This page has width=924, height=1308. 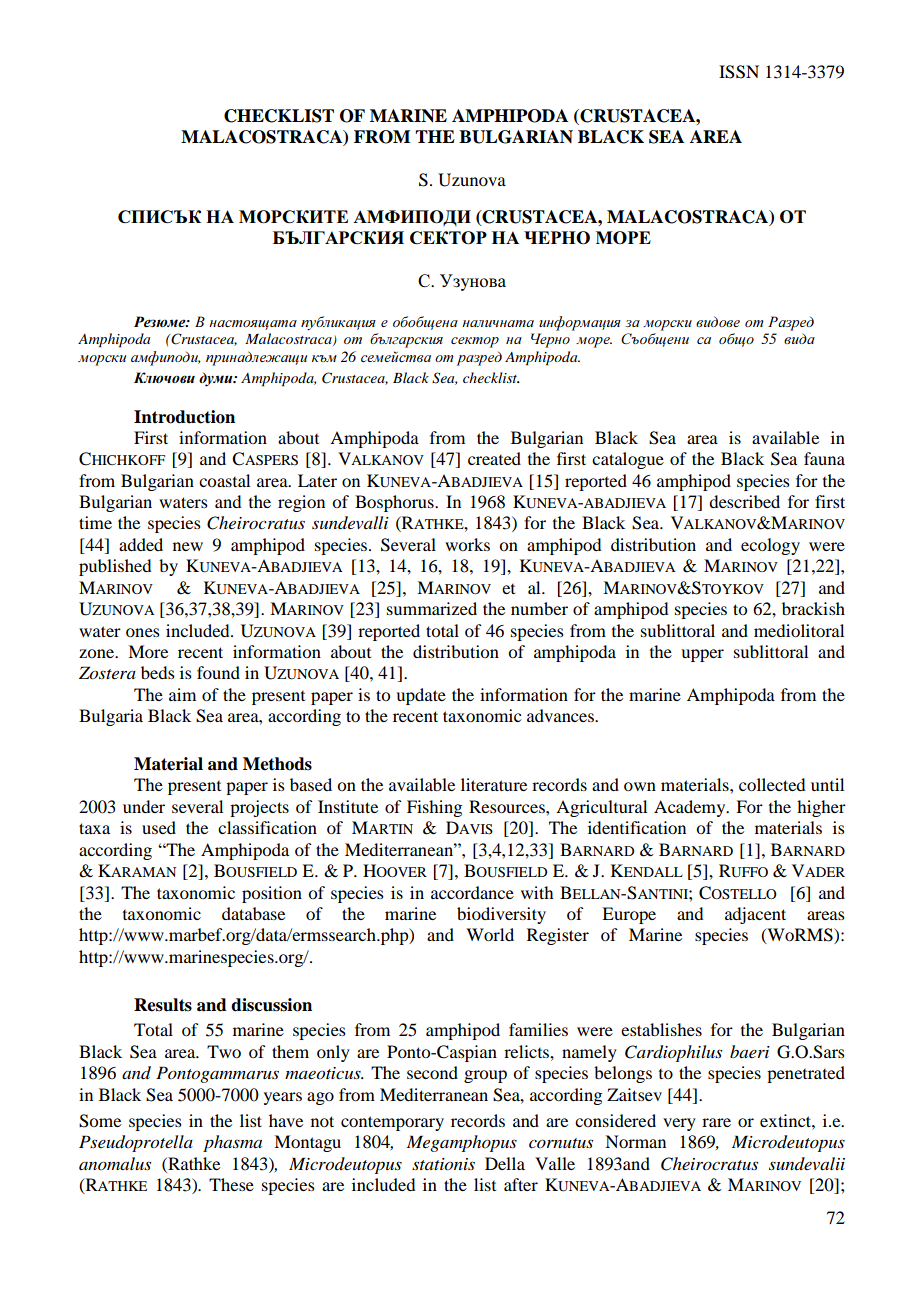 I want to click on Introduction, so click(x=184, y=417).
